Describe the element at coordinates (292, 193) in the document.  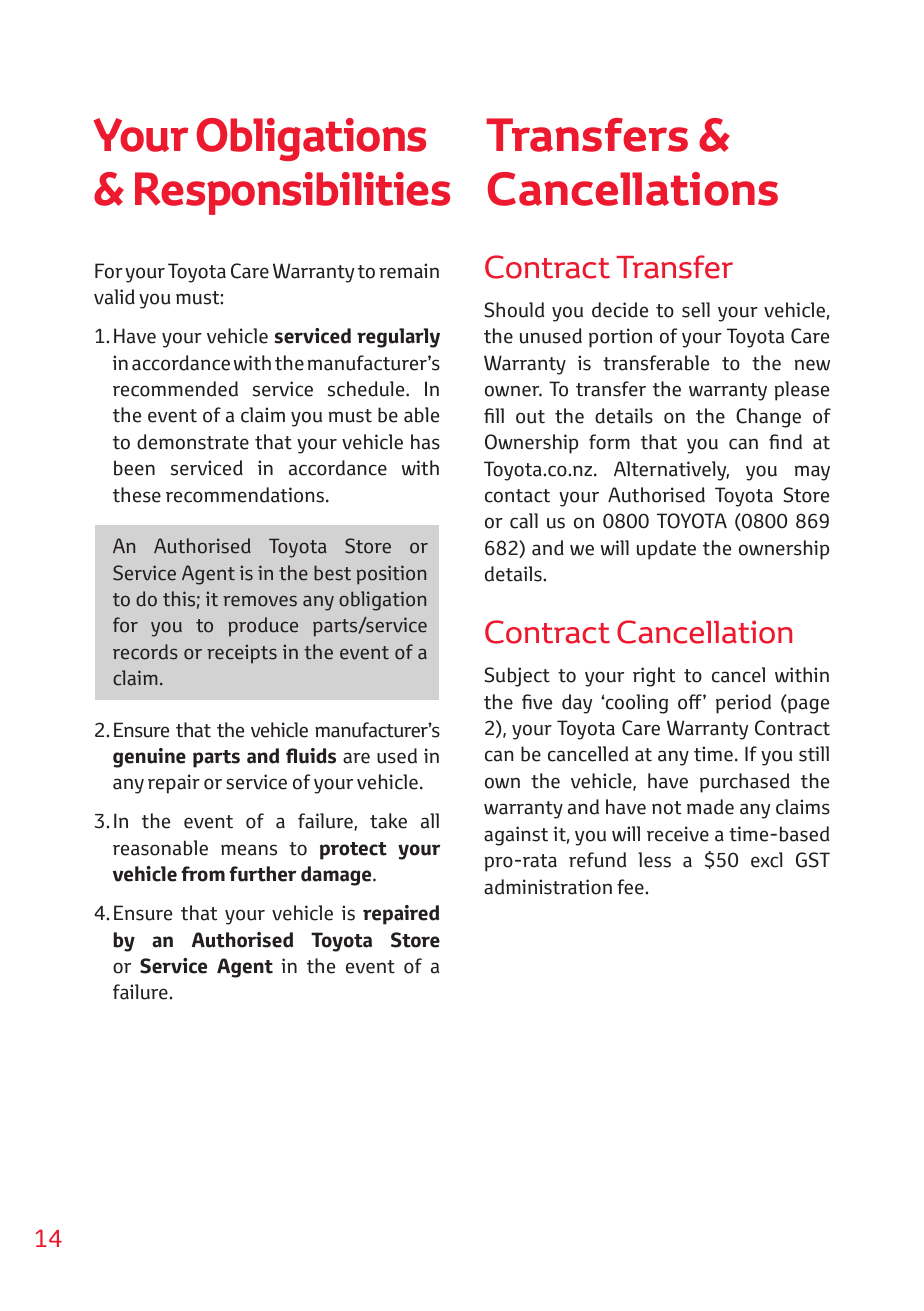
I see `Responsibilities` at that location.
